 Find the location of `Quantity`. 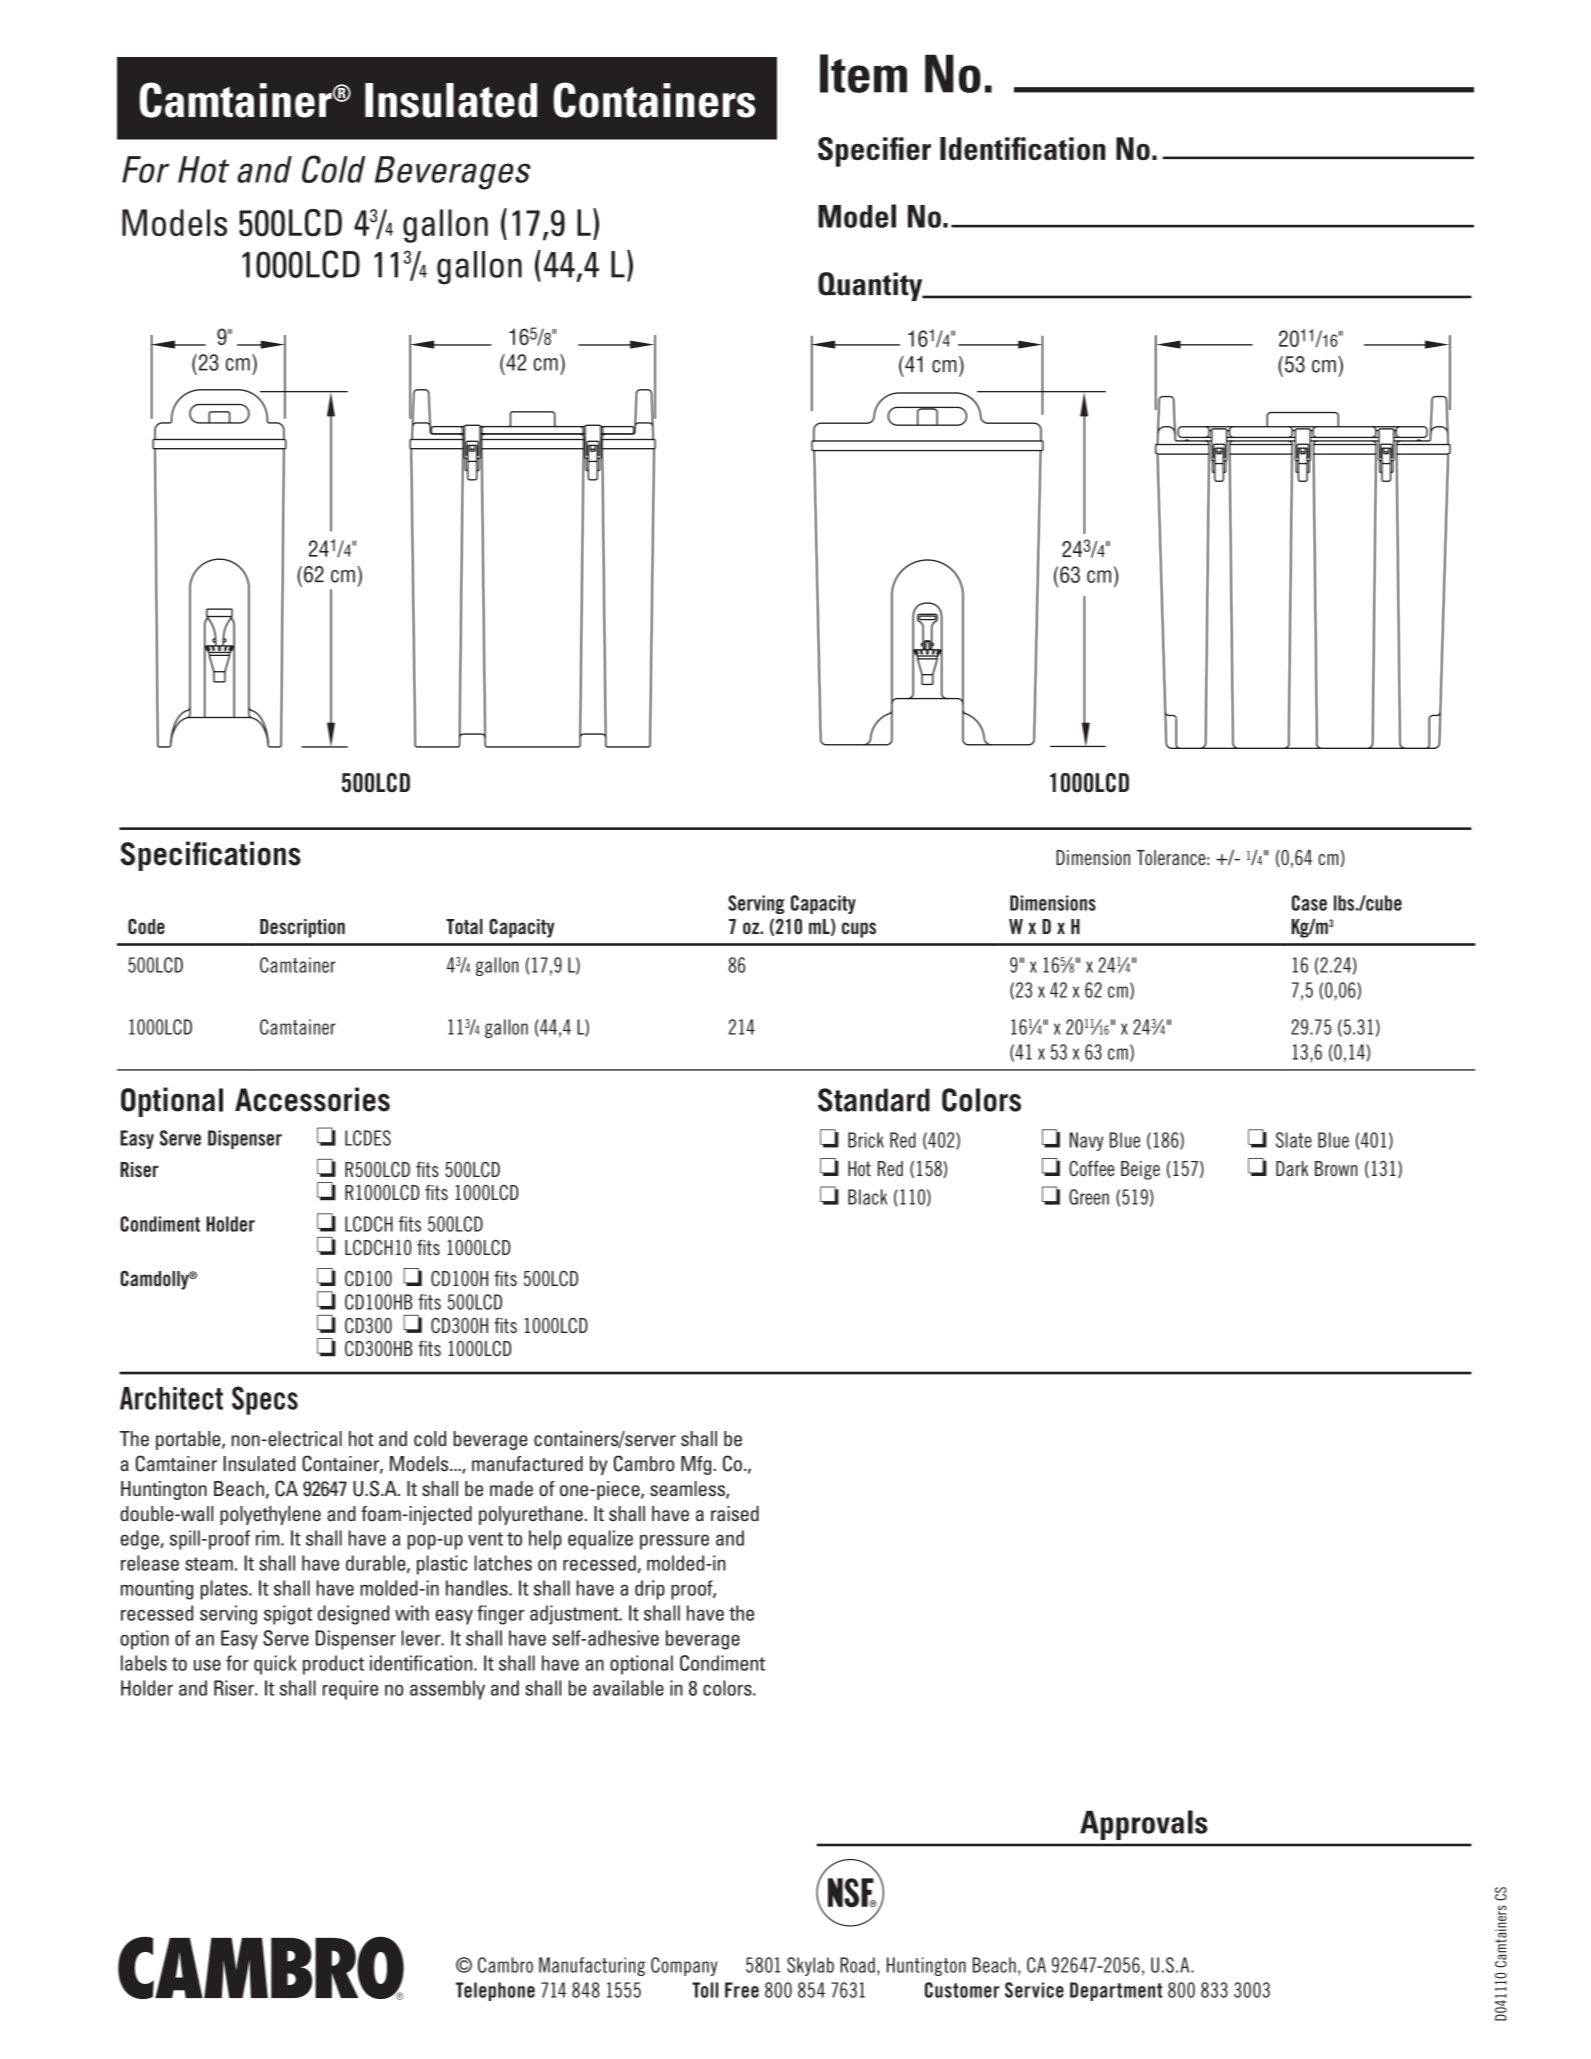

Quantity is located at coordinates (871, 286).
